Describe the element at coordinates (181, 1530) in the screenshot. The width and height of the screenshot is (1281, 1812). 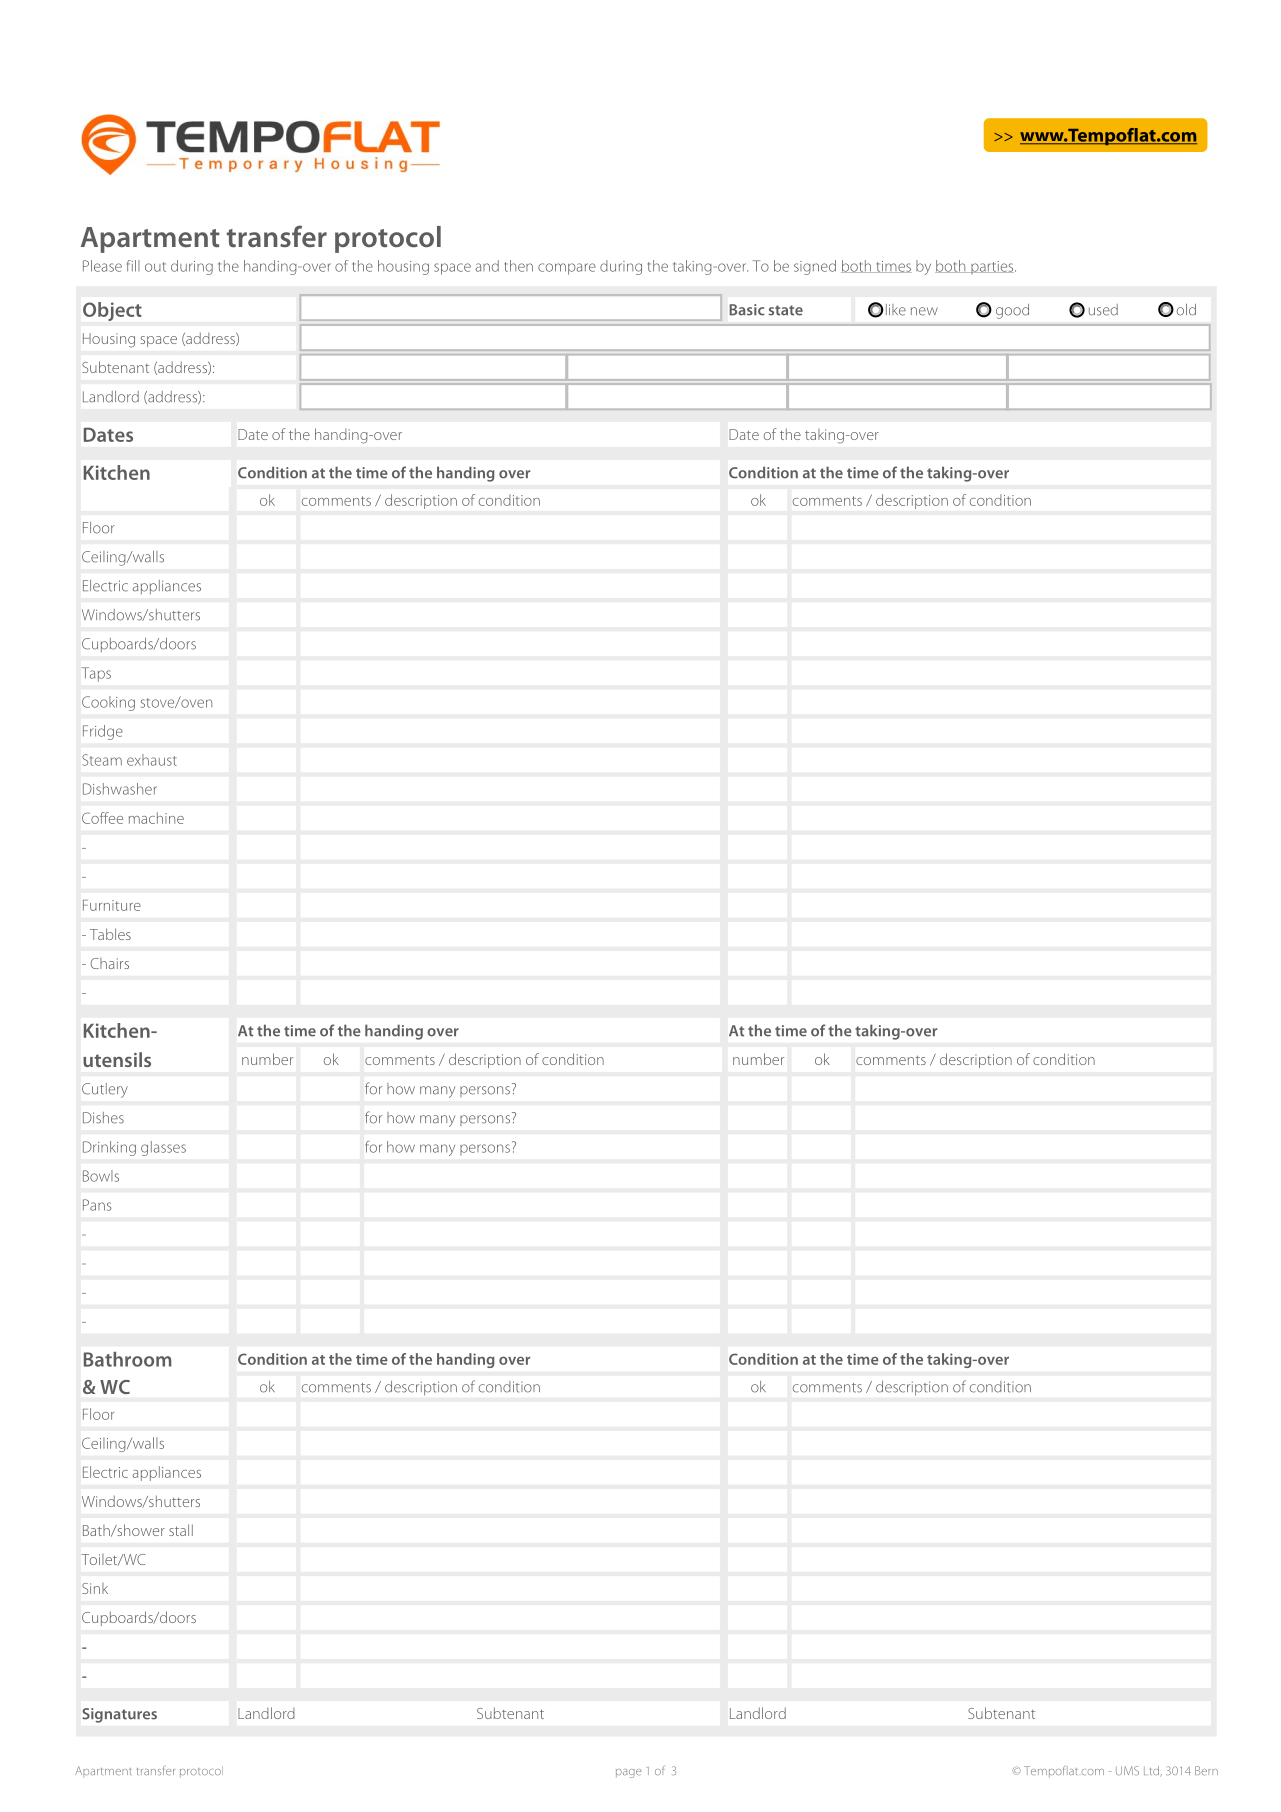
I see `stall` at that location.
